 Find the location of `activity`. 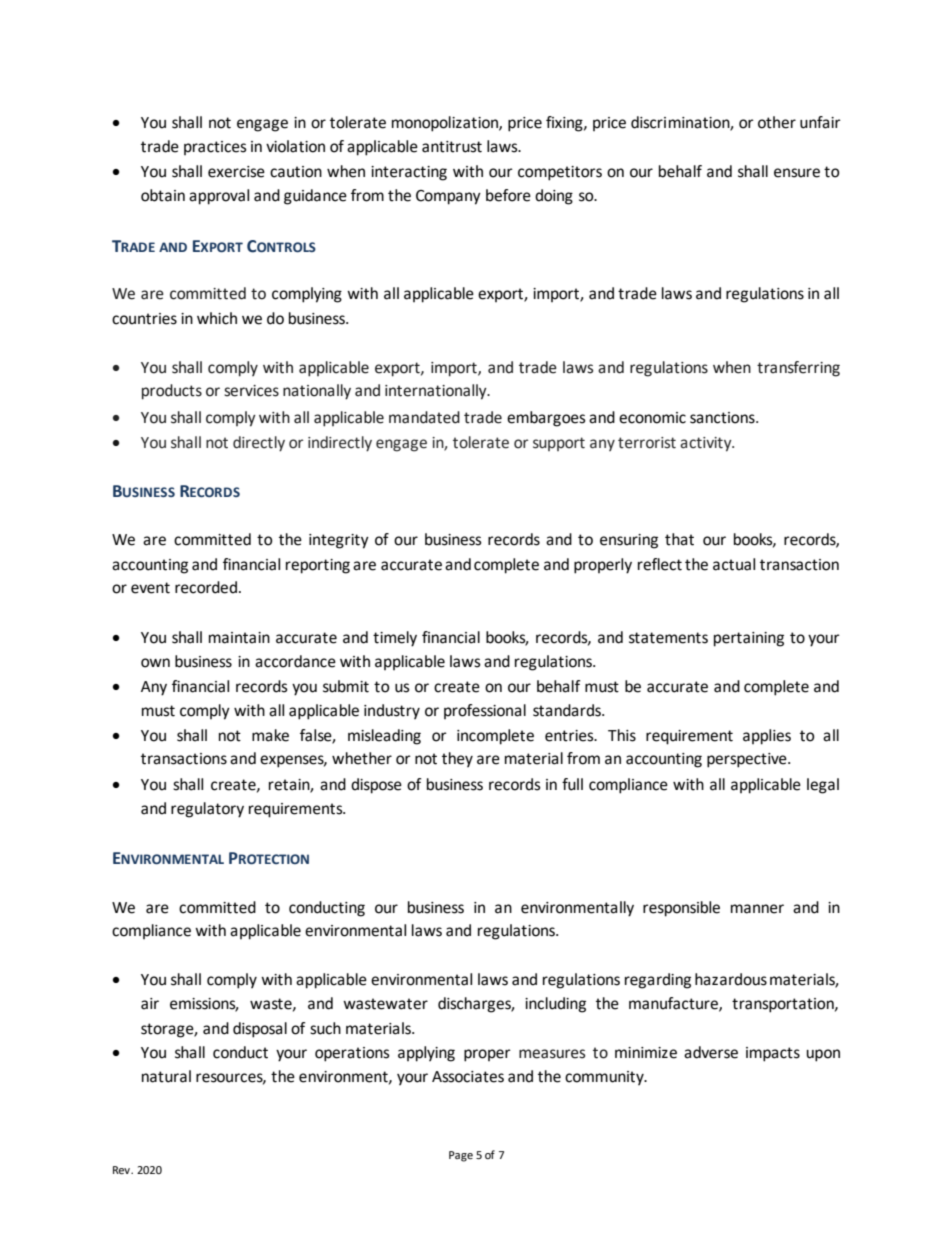

activity is located at coordinates (707, 444).
